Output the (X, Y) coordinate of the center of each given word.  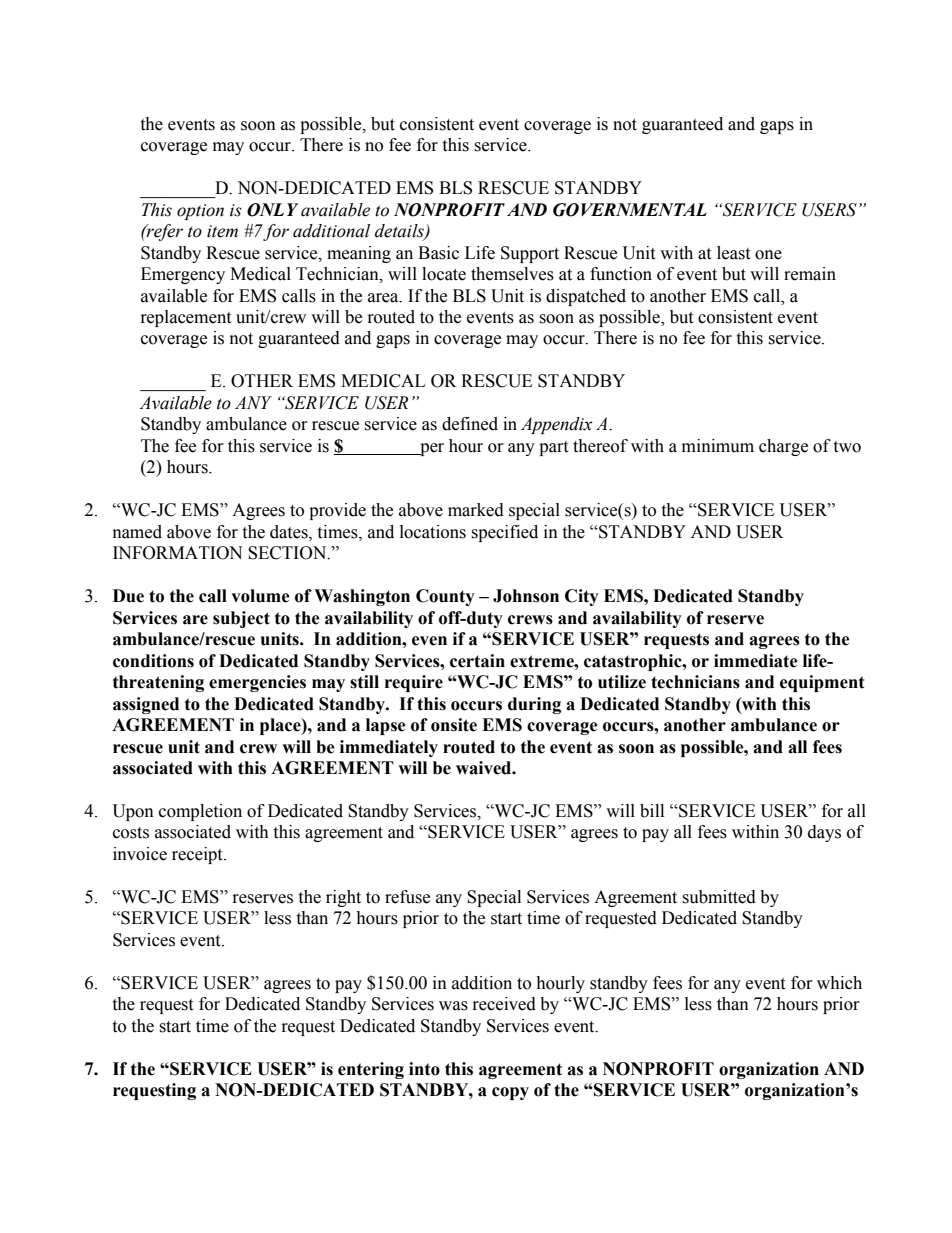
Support (530, 254)
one (768, 255)
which (839, 983)
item (222, 231)
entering (371, 1070)
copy (510, 1093)
